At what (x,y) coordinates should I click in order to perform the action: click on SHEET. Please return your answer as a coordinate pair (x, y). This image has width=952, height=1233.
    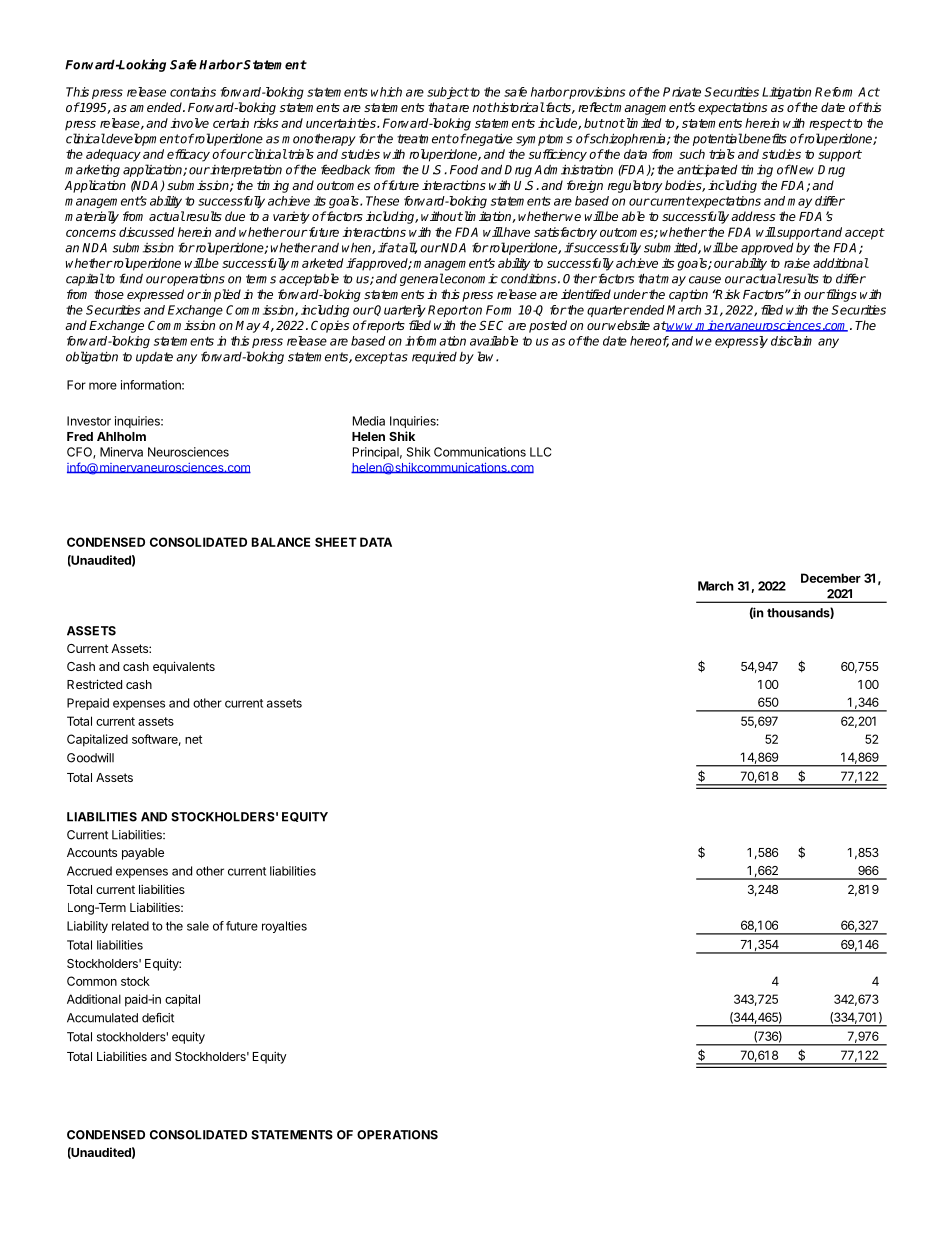
    Looking at the image, I should click on (336, 542).
